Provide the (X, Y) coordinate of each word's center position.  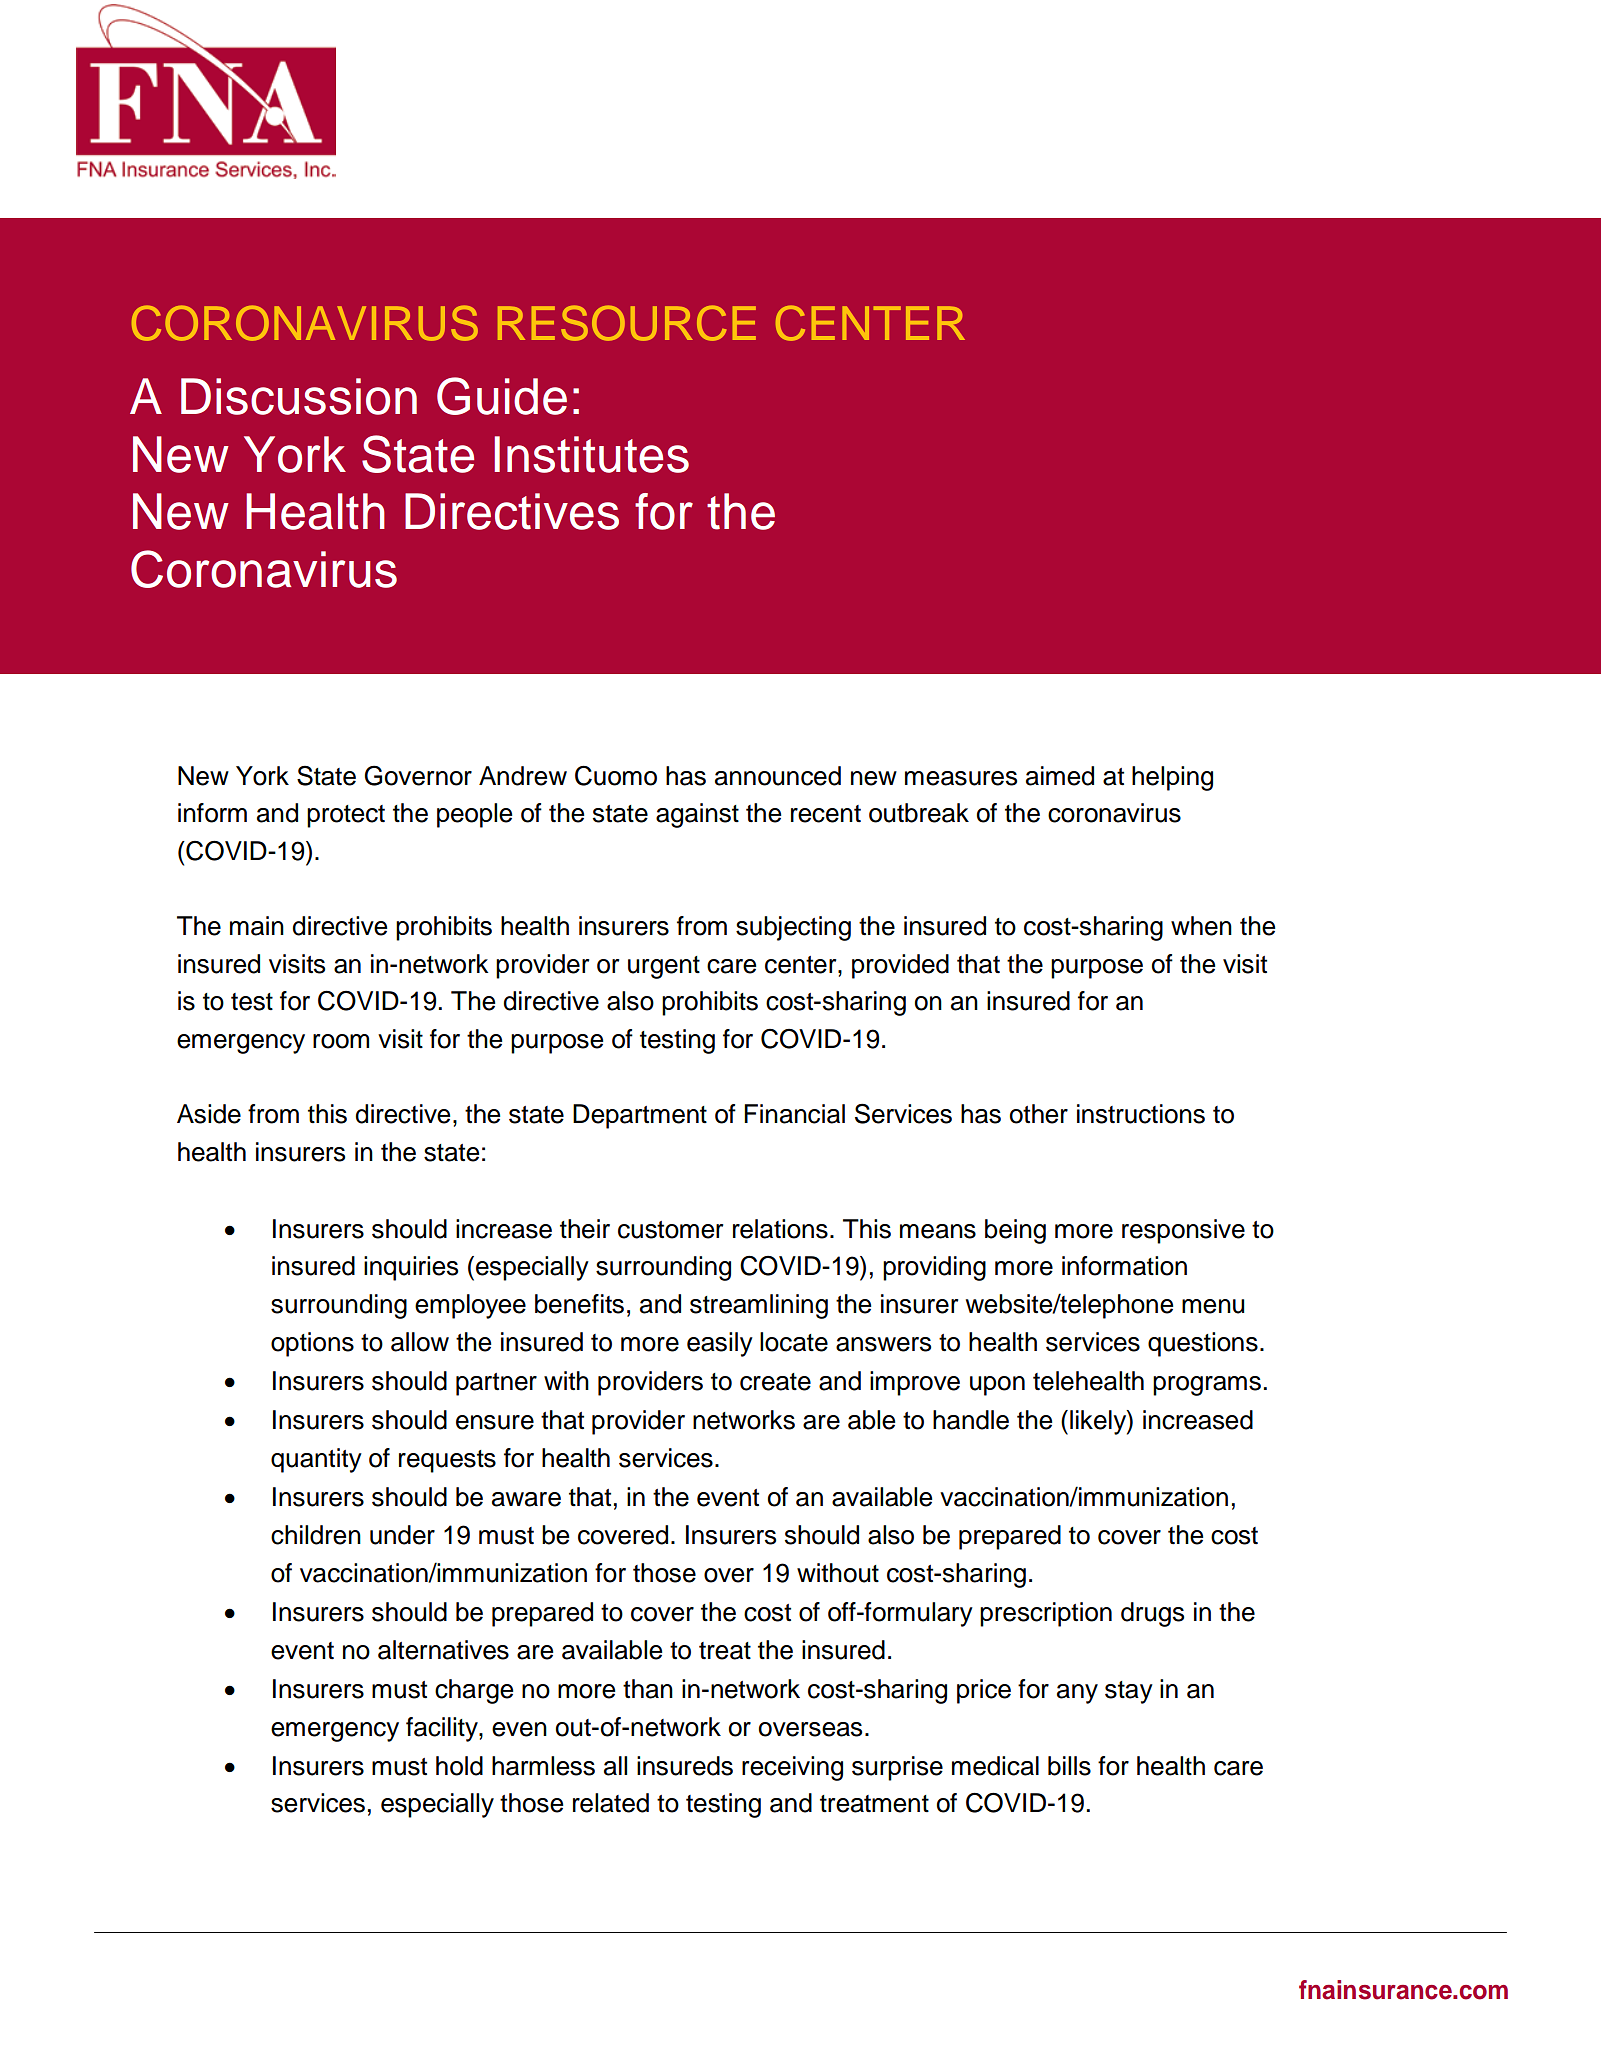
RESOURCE (627, 323)
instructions (1141, 1114)
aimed (1060, 776)
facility (443, 1729)
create (775, 1382)
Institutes (591, 454)
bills (1069, 1766)
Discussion (299, 396)
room (341, 1041)
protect (346, 816)
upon (997, 1386)
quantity (316, 1460)
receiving (792, 1768)
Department (640, 1116)
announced (778, 776)
